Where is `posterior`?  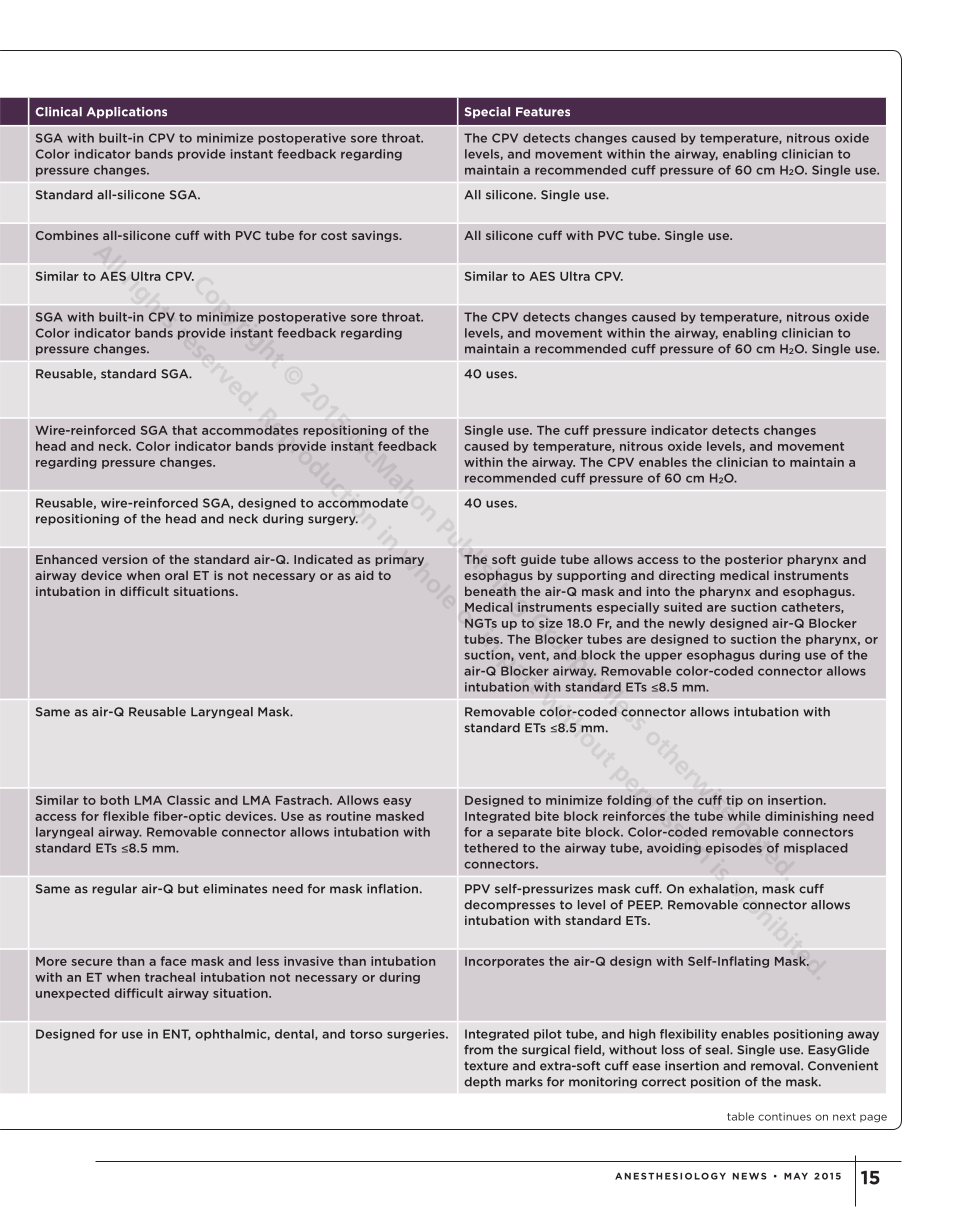 posterior is located at coordinates (754, 560).
